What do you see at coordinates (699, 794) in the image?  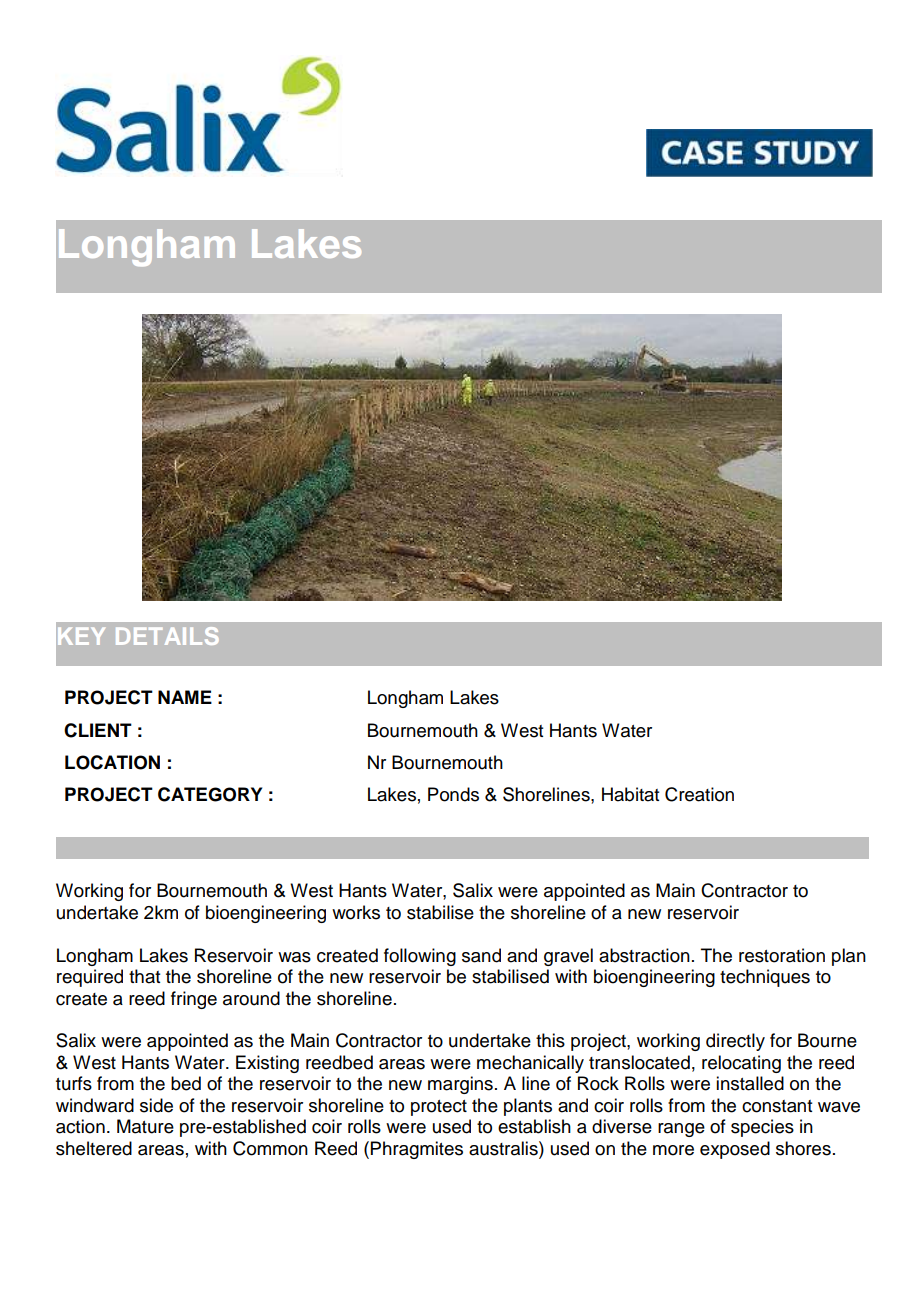 I see `Creation` at bounding box center [699, 794].
